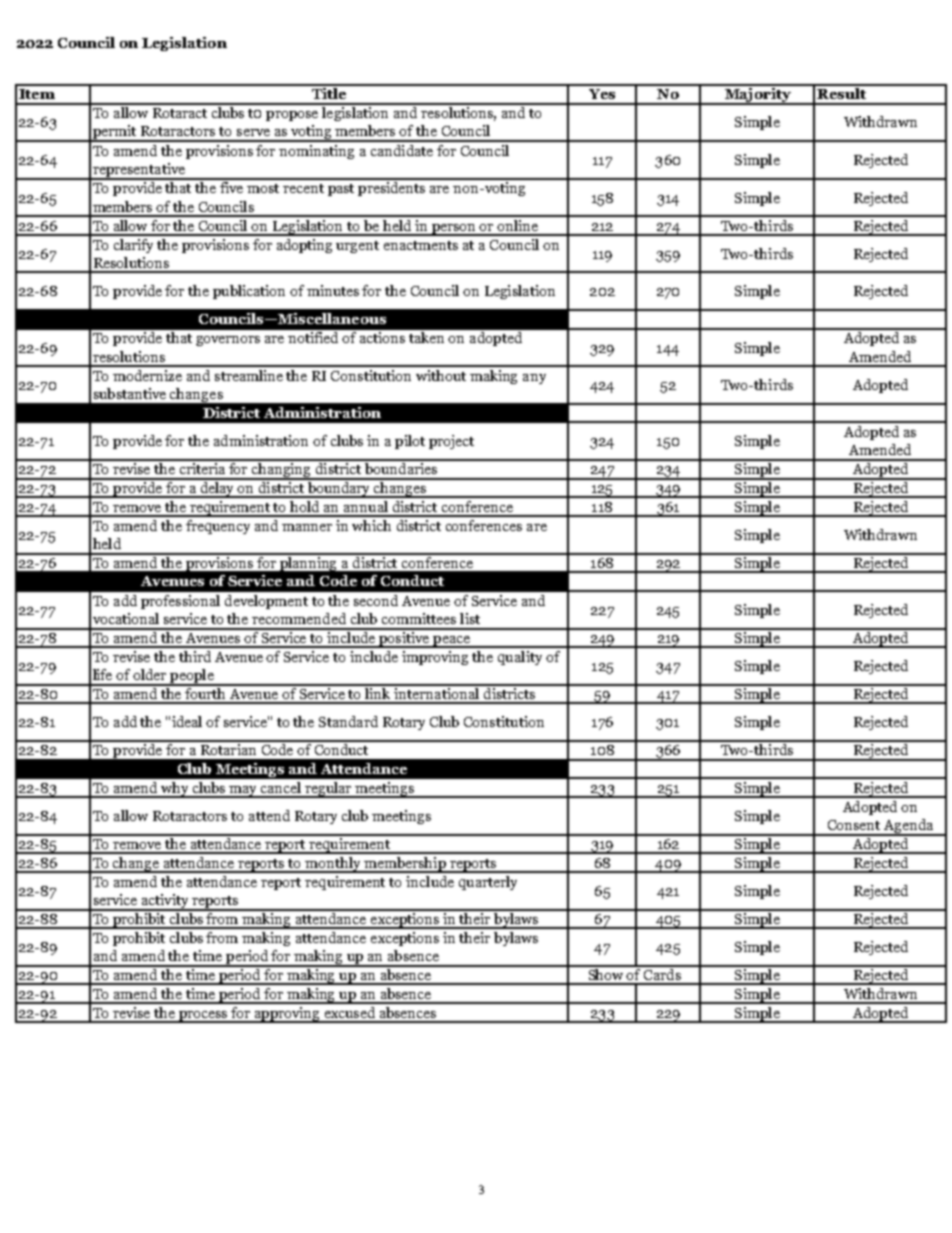 The width and height of the image is (952, 1233). What do you see at coordinates (217, 488) in the image?
I see `delay` at bounding box center [217, 488].
